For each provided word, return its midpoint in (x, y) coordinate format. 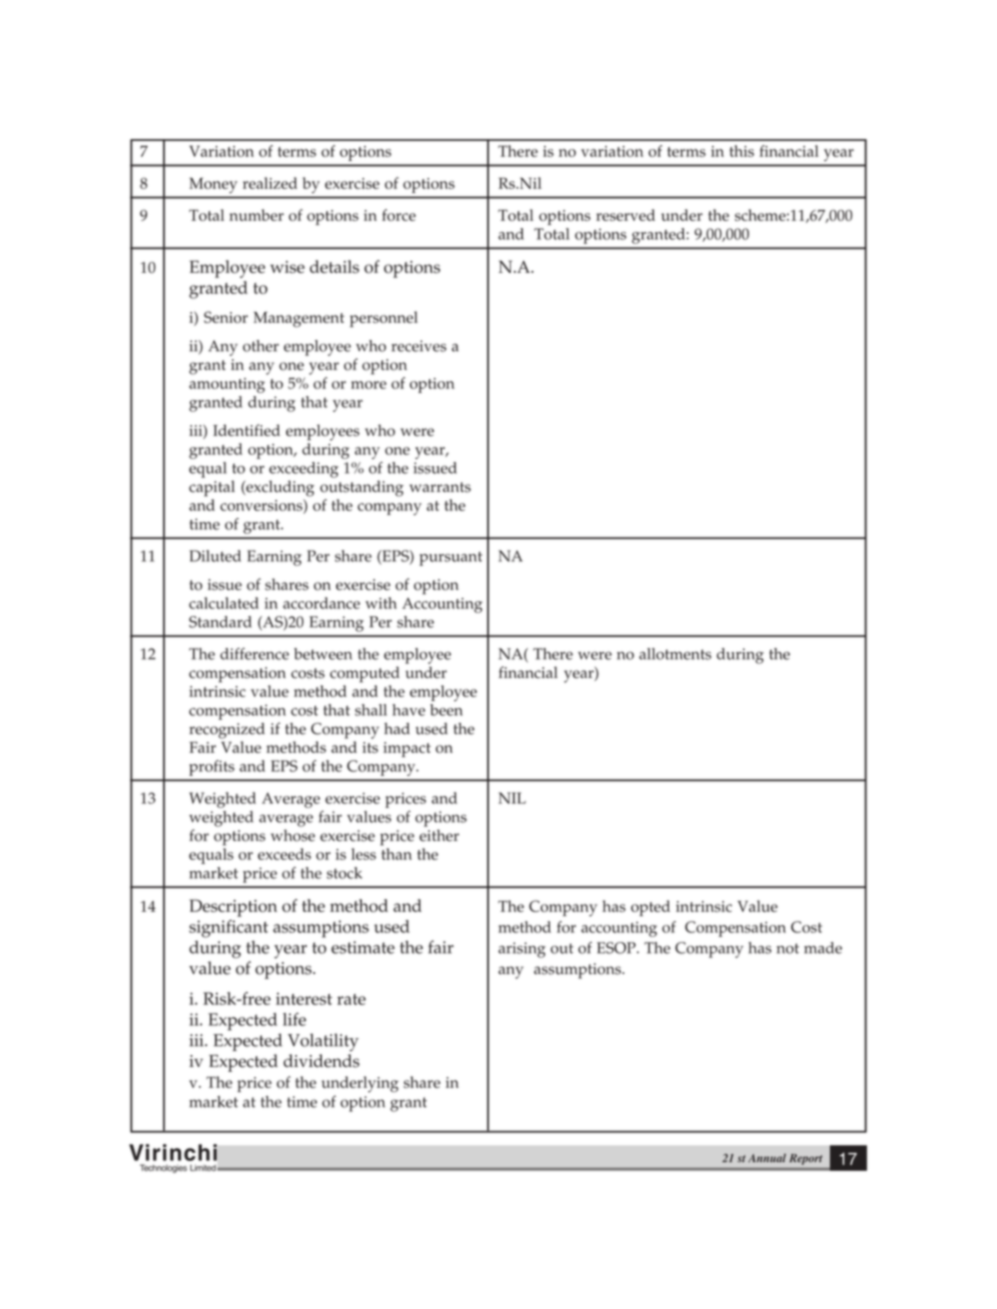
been (446, 710)
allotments (675, 654)
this (741, 151)
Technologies (163, 1168)
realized (270, 183)
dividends (321, 1061)
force (399, 215)
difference (254, 654)
